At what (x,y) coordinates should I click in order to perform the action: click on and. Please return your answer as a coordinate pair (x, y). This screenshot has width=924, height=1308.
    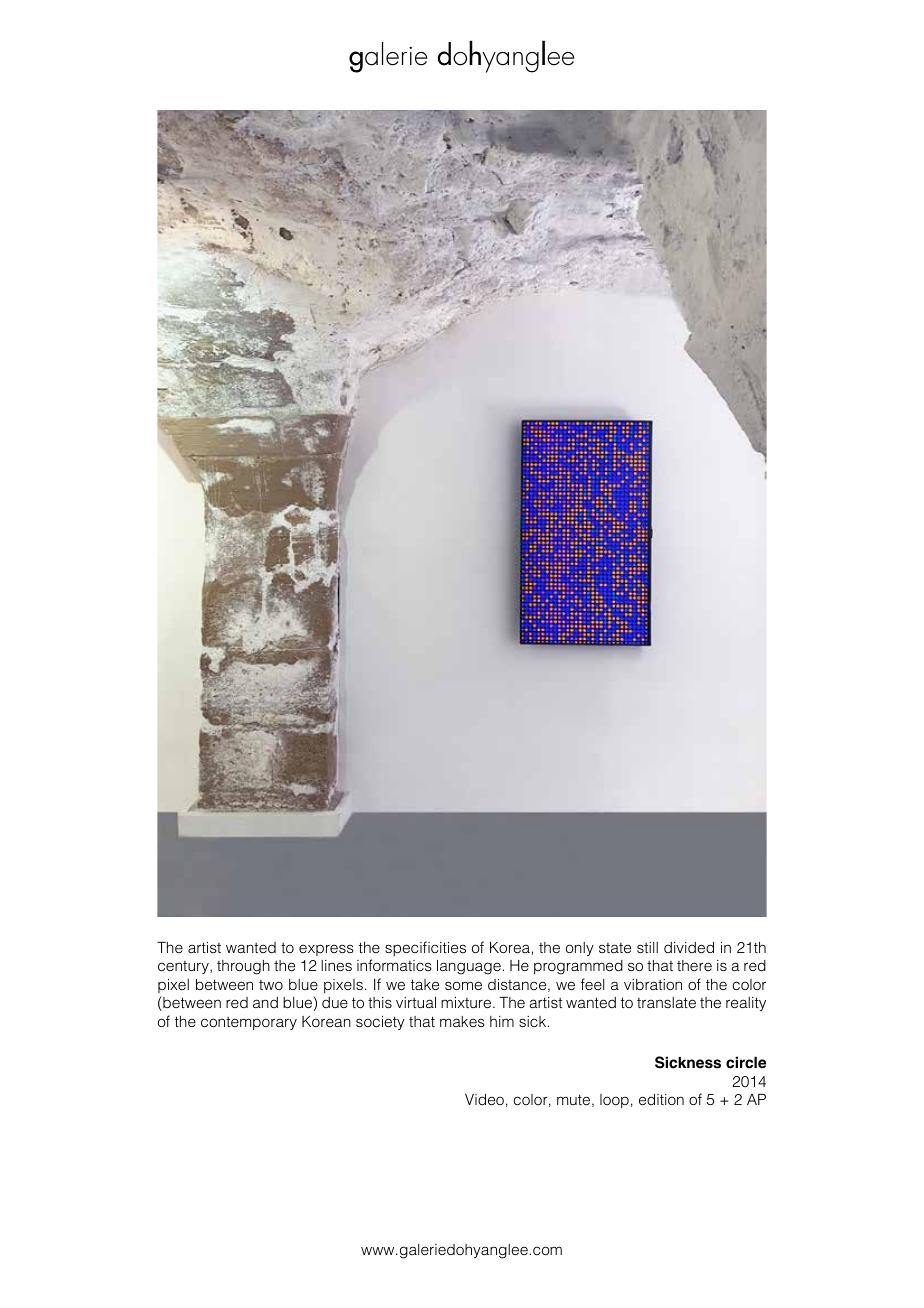
    Looking at the image, I should click on (265, 1002).
